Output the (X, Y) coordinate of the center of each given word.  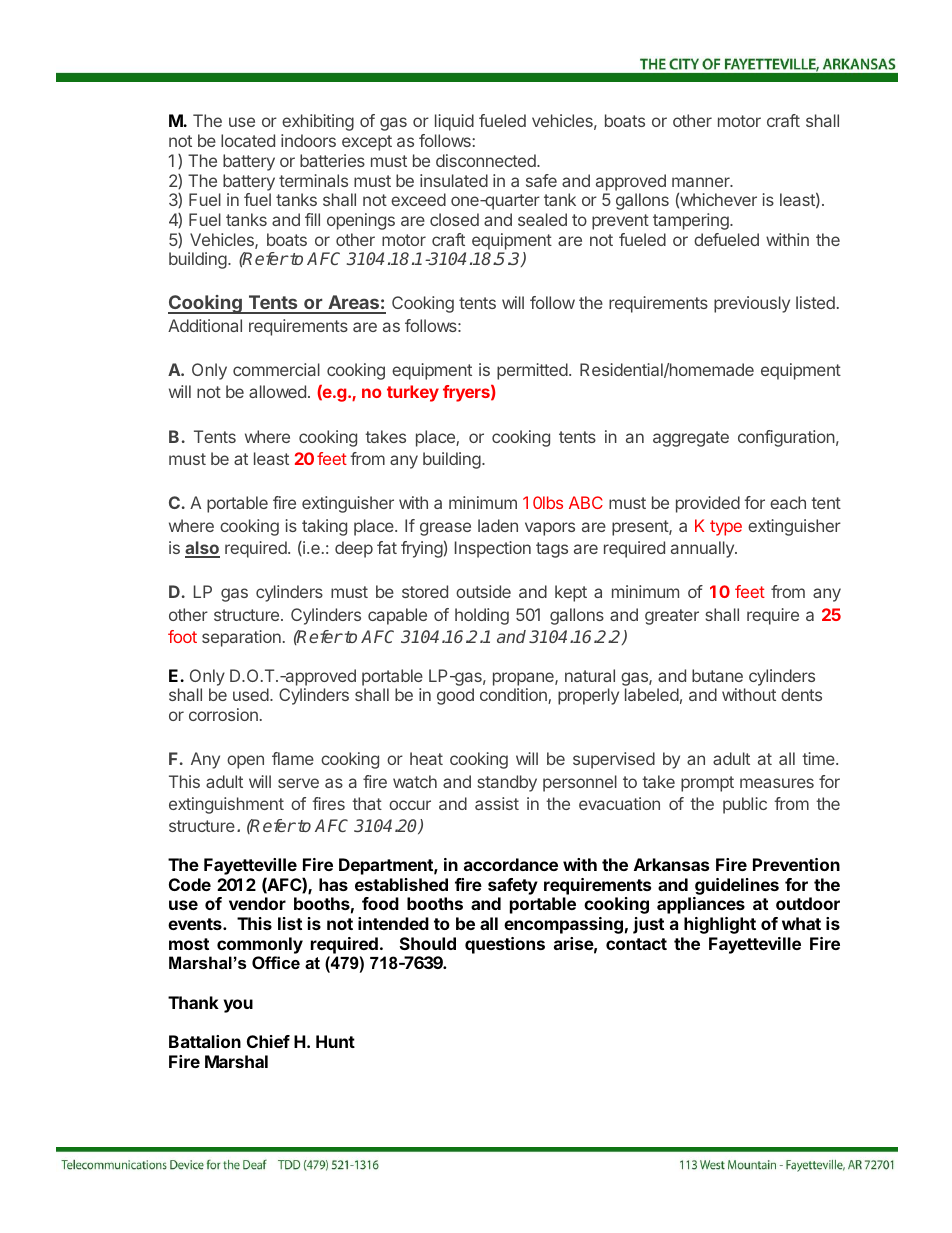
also (202, 549)
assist (497, 803)
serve (298, 783)
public (745, 805)
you (238, 1006)
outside (483, 591)
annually (703, 549)
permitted (532, 371)
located (248, 140)
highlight (720, 925)
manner (702, 182)
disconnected (487, 160)
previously (752, 304)
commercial (276, 369)
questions (505, 945)
